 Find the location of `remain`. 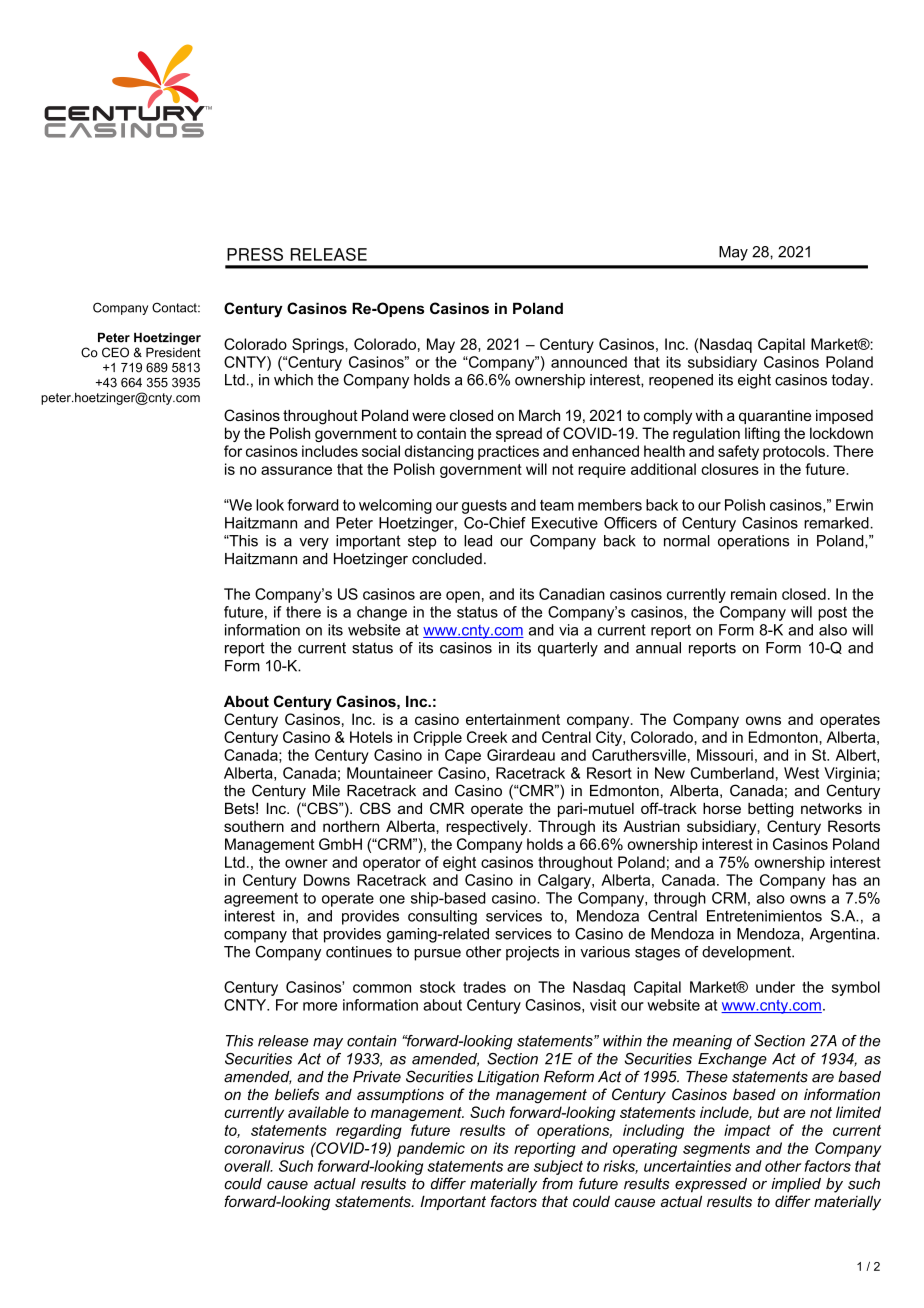

remain is located at coordinates (754, 594).
